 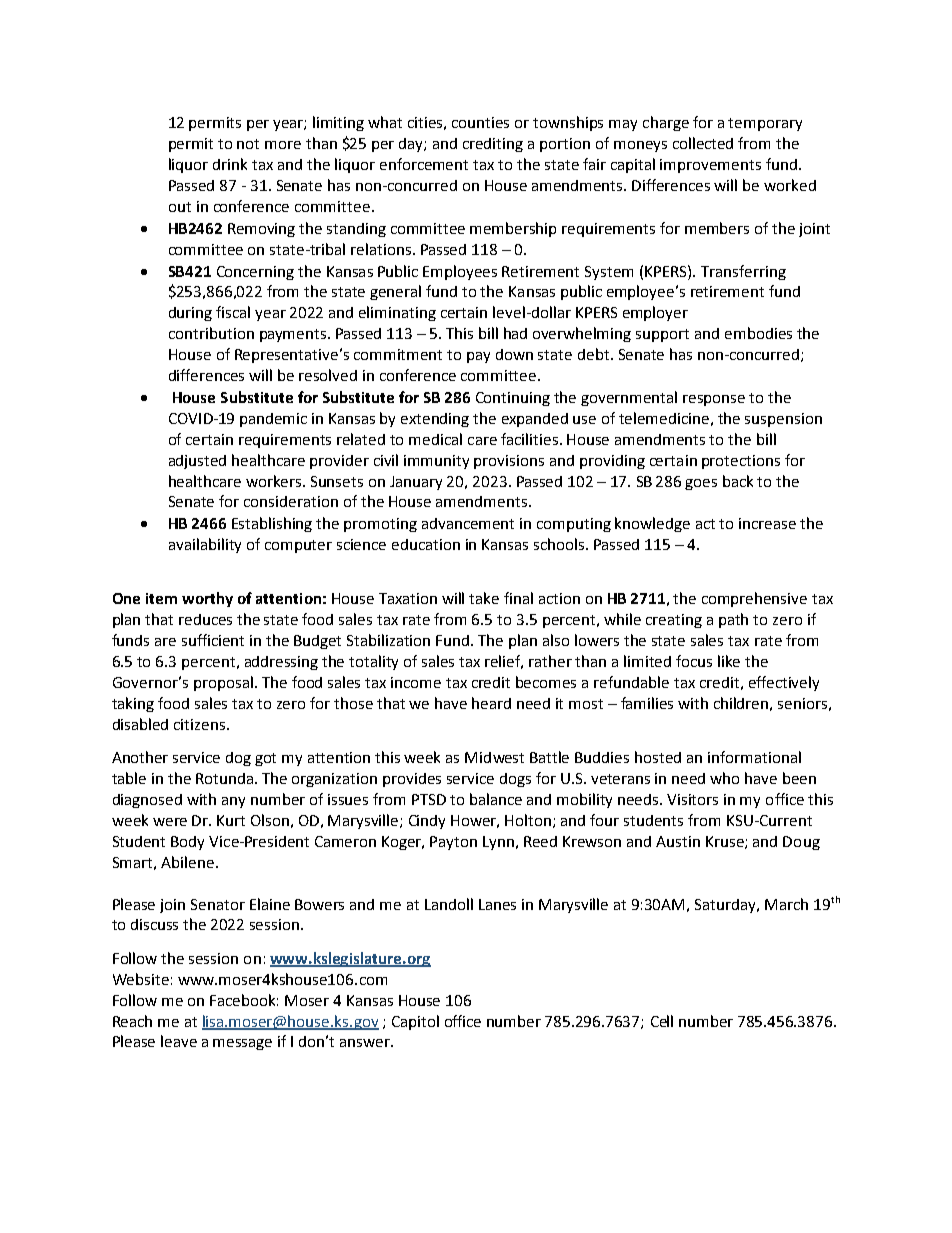 What do you see at coordinates (230, 164) in the image?
I see `drink` at bounding box center [230, 164].
